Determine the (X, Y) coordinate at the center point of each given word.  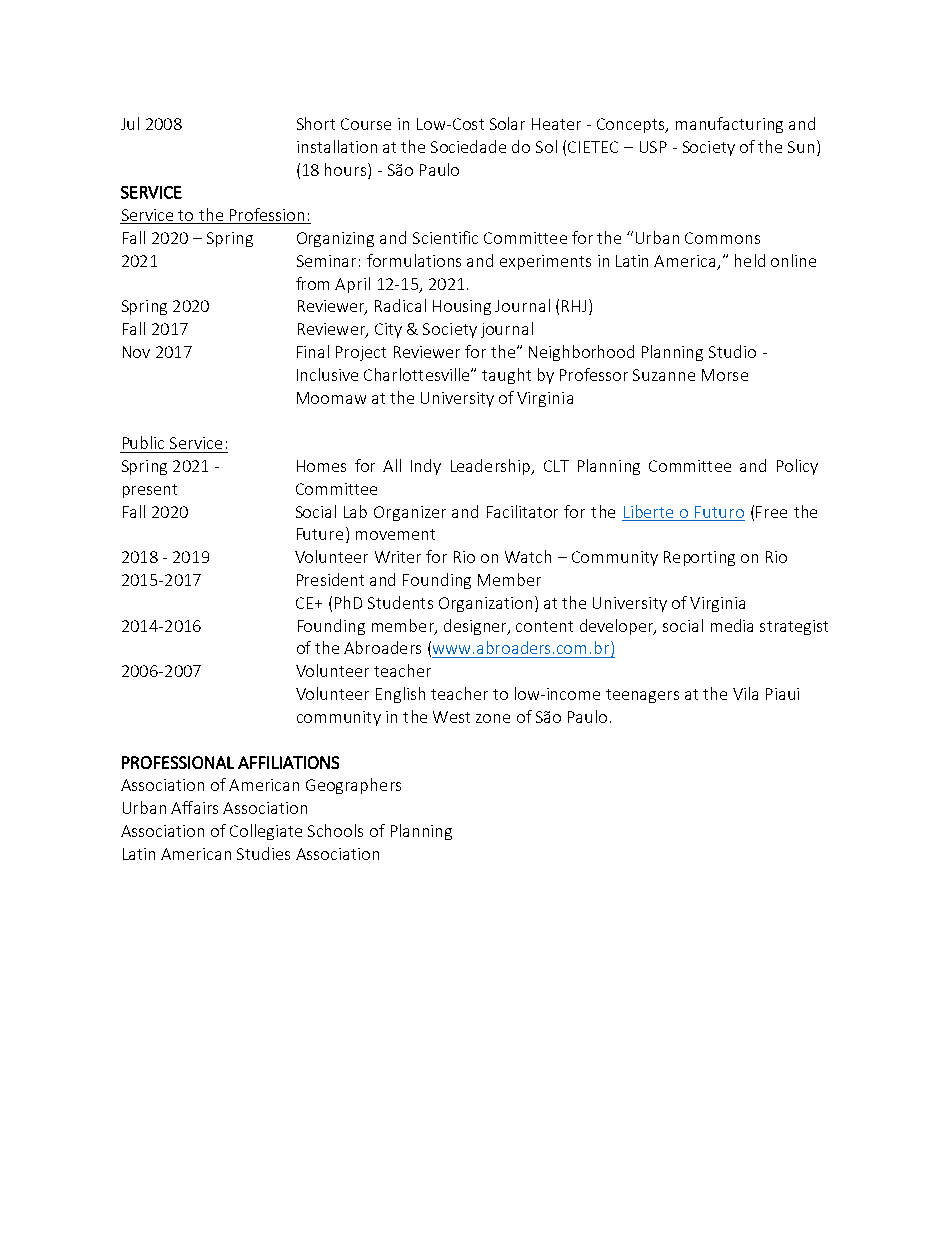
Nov (136, 352)
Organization (485, 604)
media (732, 625)
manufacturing (729, 125)
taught (506, 376)
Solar (507, 123)
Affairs (194, 807)
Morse (725, 375)
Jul (130, 123)
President (330, 579)
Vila (745, 693)
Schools (335, 830)
